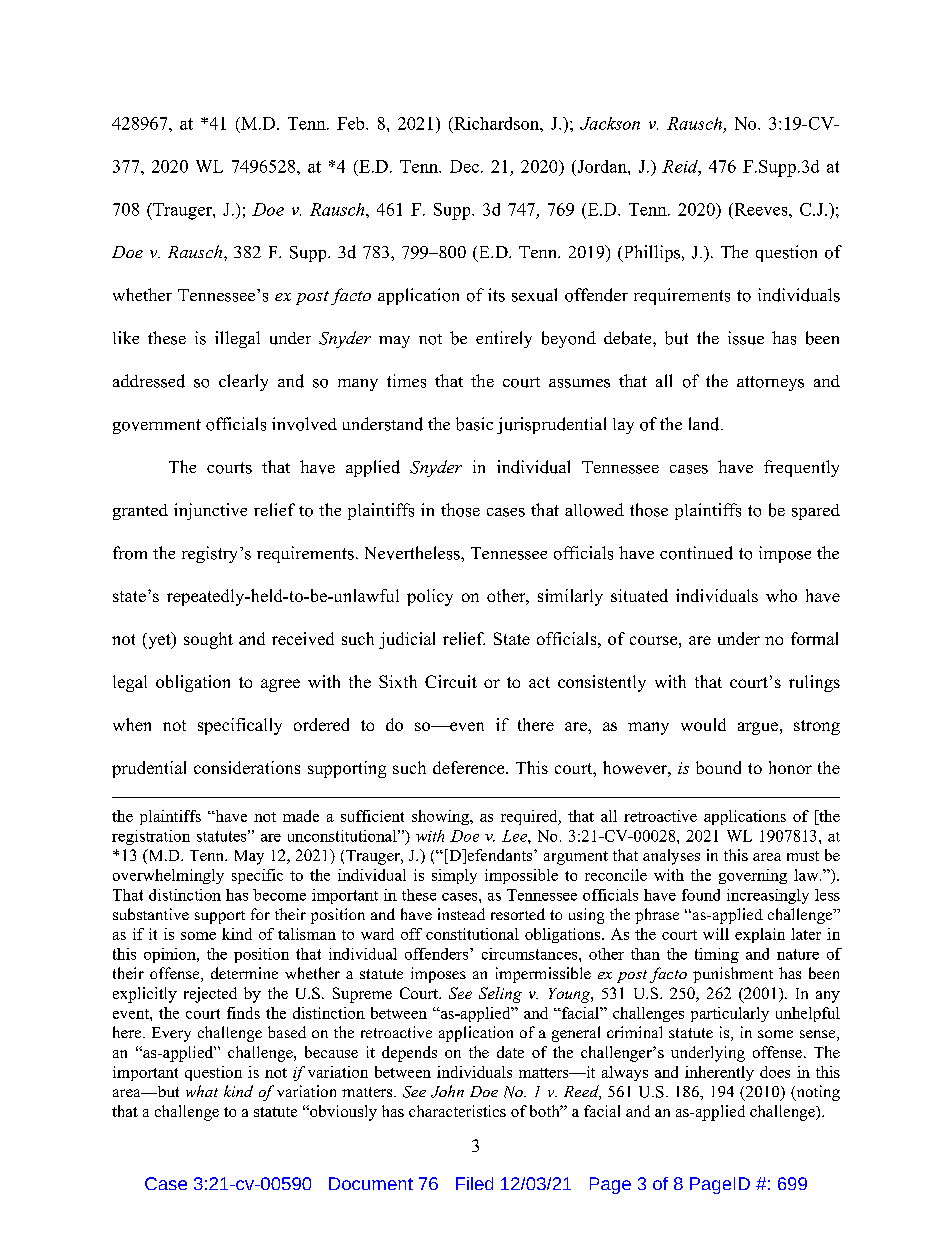 This document has width=952, height=1233. I want to click on formal, so click(814, 638).
